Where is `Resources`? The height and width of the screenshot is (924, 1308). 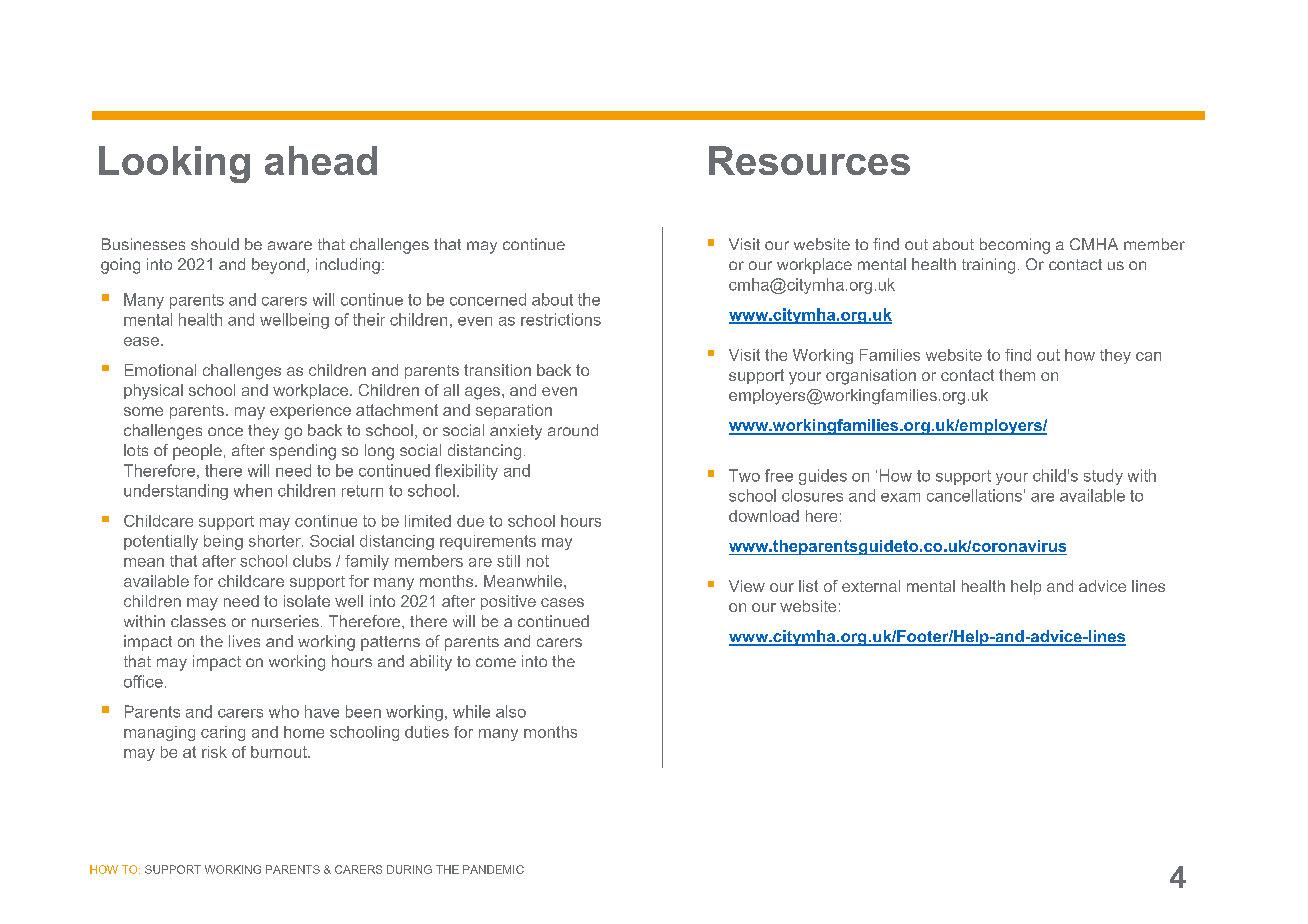 Resources is located at coordinates (809, 160).
